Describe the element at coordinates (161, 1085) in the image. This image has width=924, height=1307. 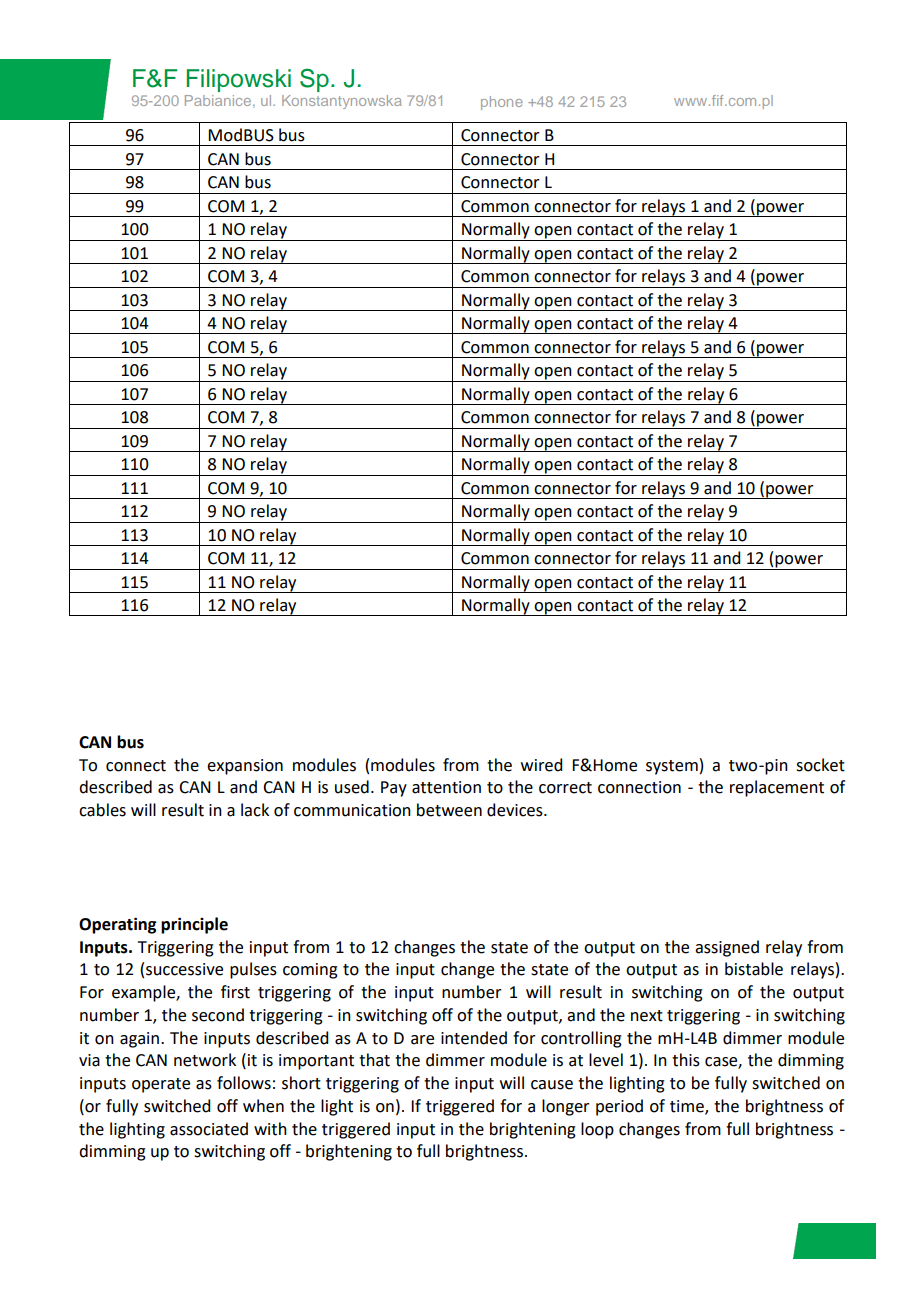
I see `operate` at that location.
